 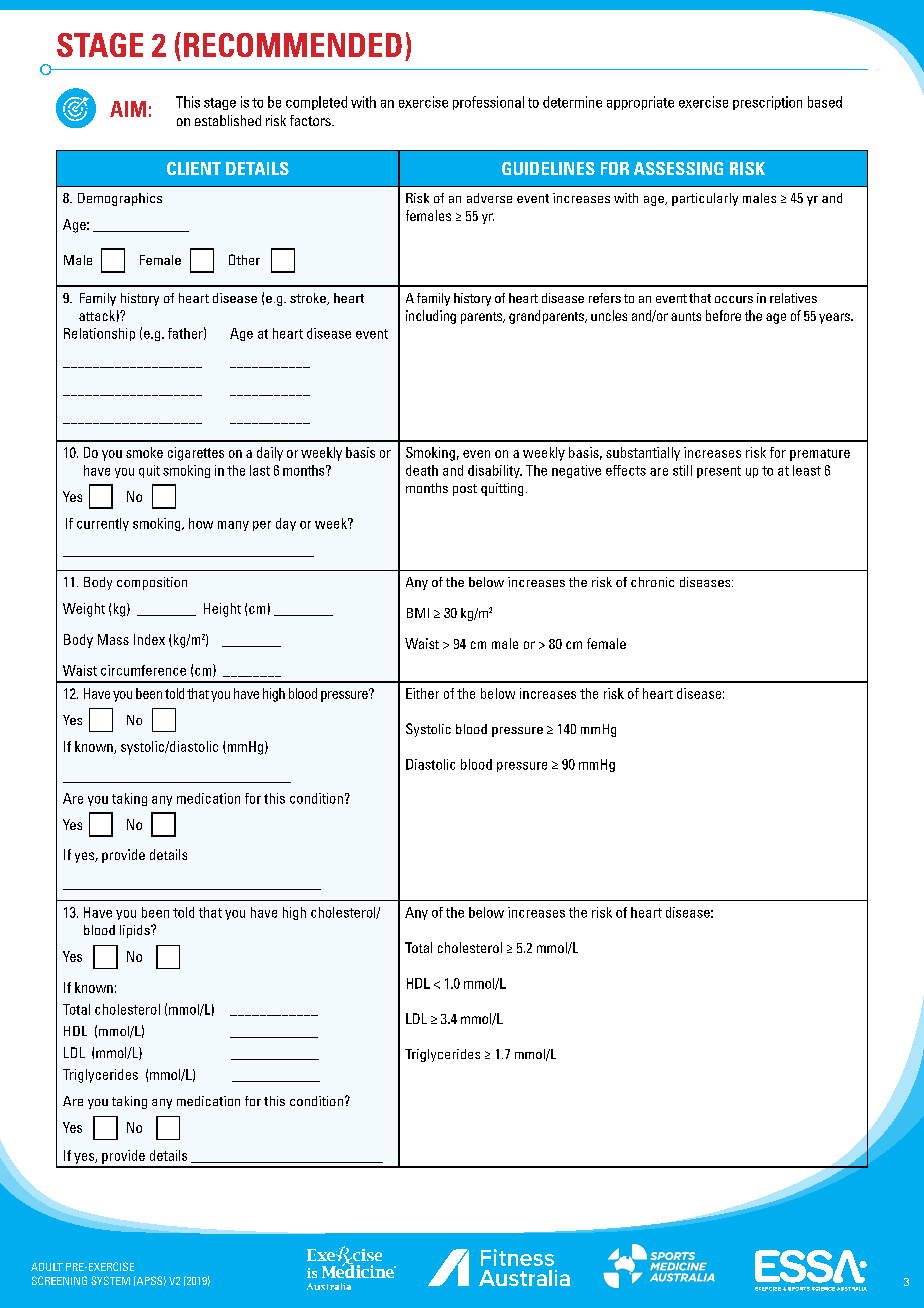 What do you see at coordinates (719, 472) in the image?
I see `present` at bounding box center [719, 472].
